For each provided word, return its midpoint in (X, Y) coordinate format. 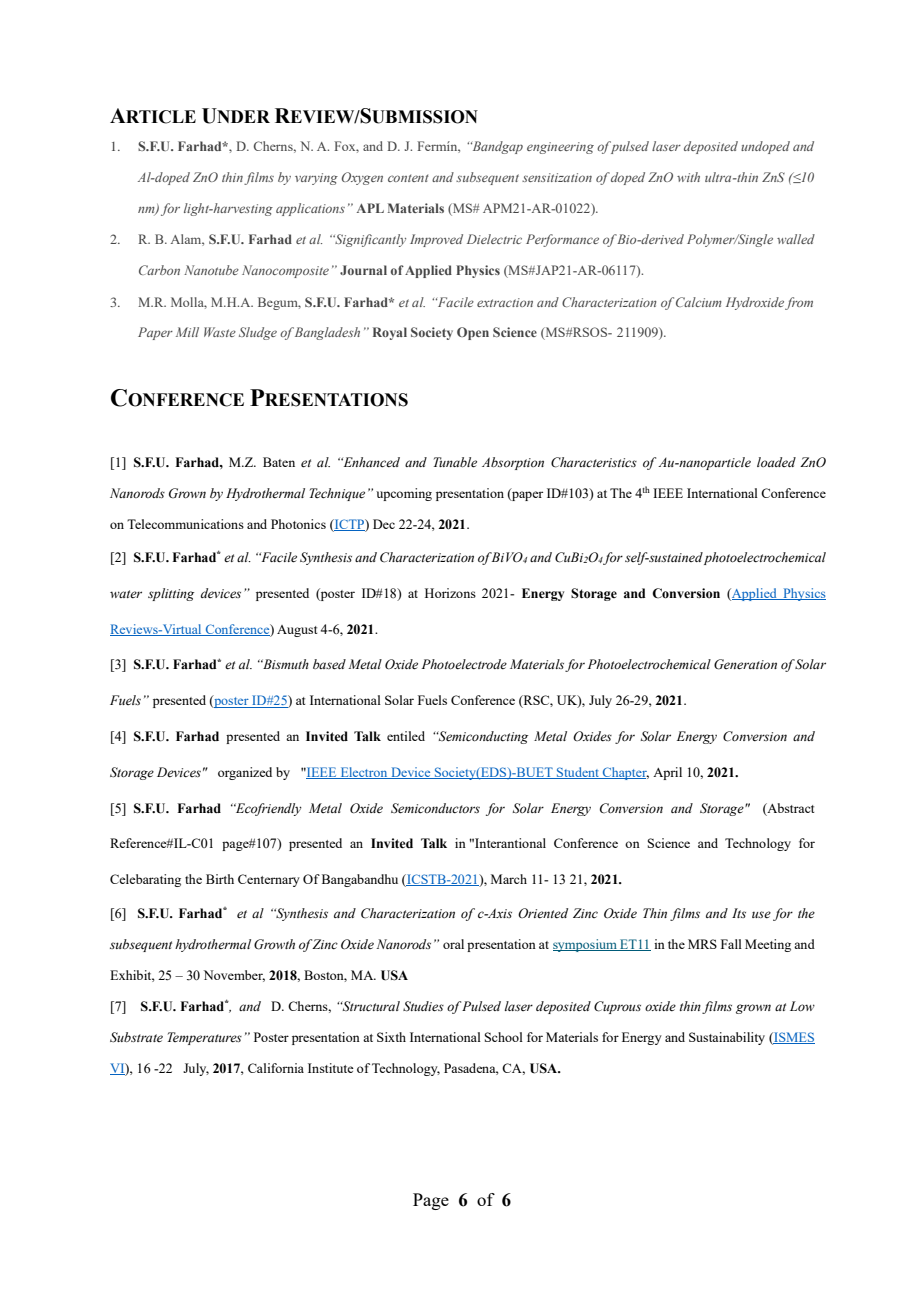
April (667, 773)
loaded (776, 462)
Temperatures (205, 1038)
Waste (220, 332)
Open (473, 333)
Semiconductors (435, 808)
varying (316, 179)
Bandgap (497, 147)
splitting (171, 594)
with (688, 177)
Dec (384, 524)
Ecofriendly (268, 809)
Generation (745, 664)
